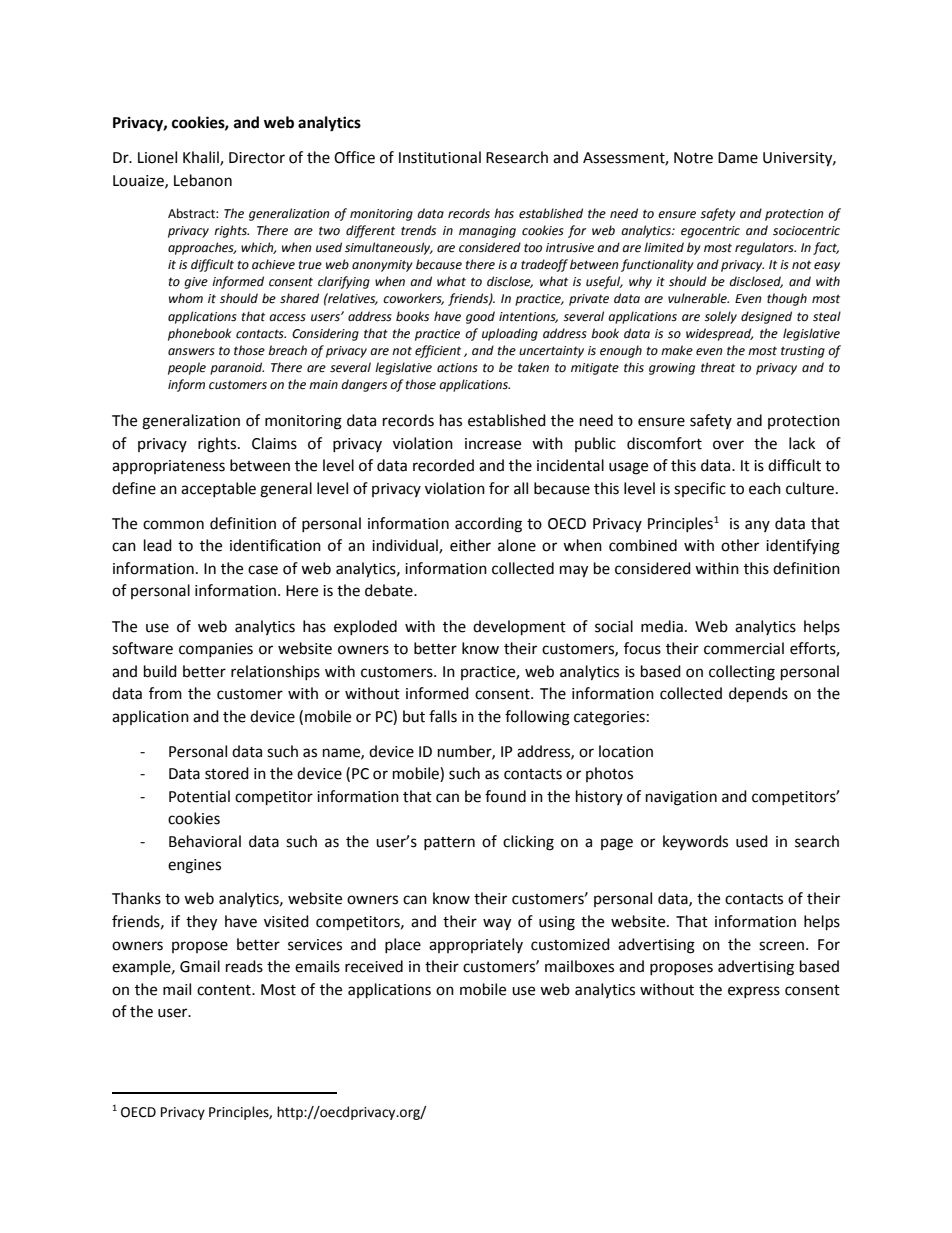  I want to click on increase, so click(493, 444).
